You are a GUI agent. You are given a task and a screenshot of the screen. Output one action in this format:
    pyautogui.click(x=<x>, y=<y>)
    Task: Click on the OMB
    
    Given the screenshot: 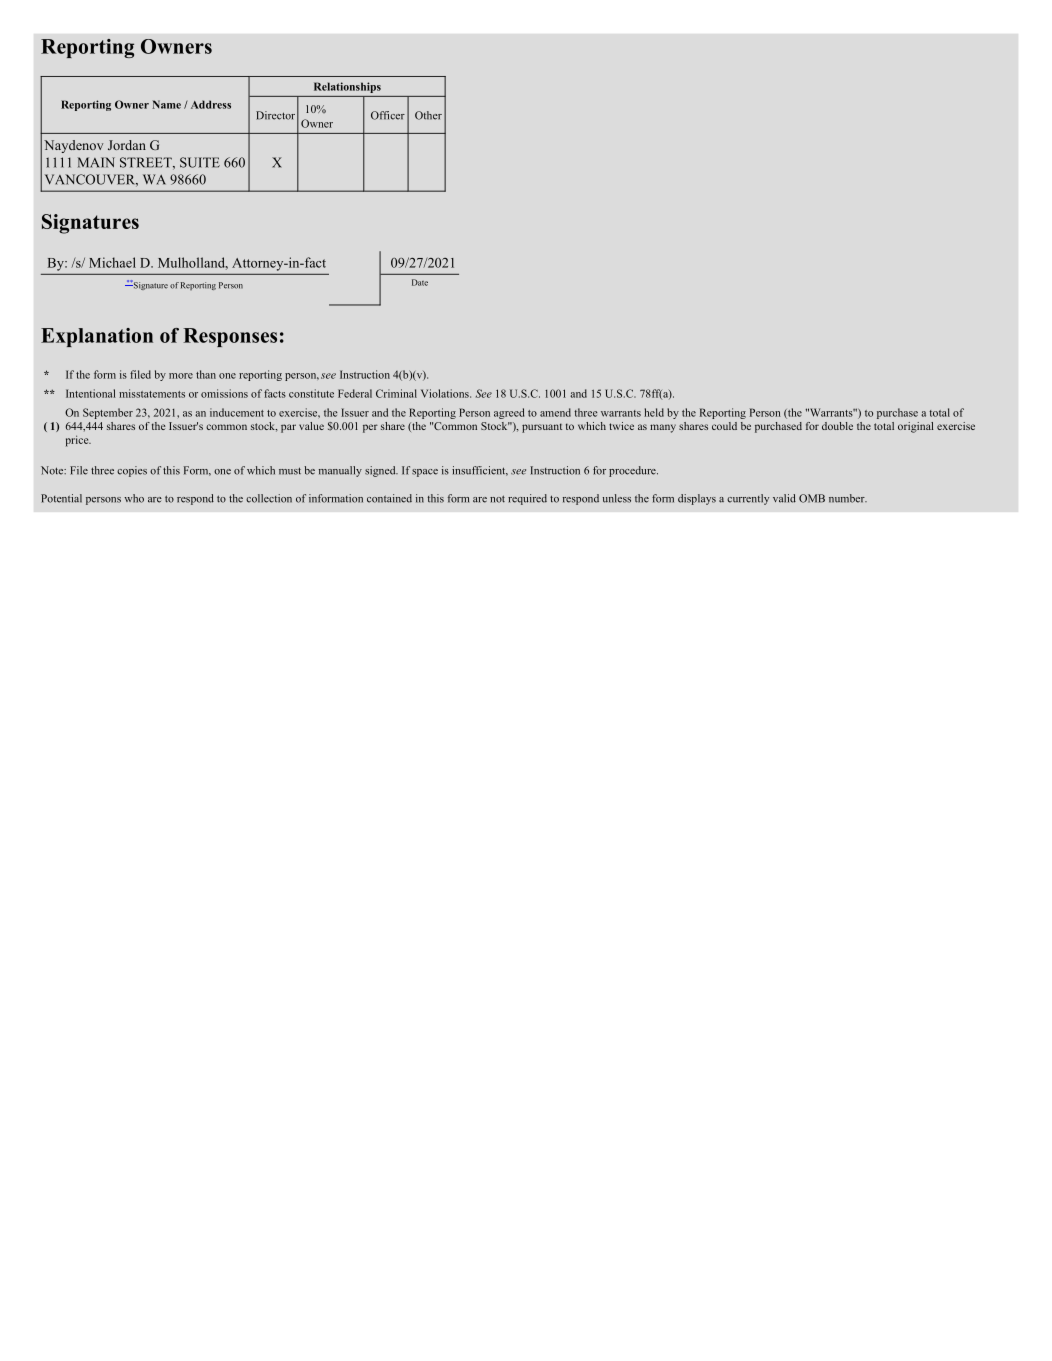 What is the action you would take?
    pyautogui.click(x=812, y=498)
